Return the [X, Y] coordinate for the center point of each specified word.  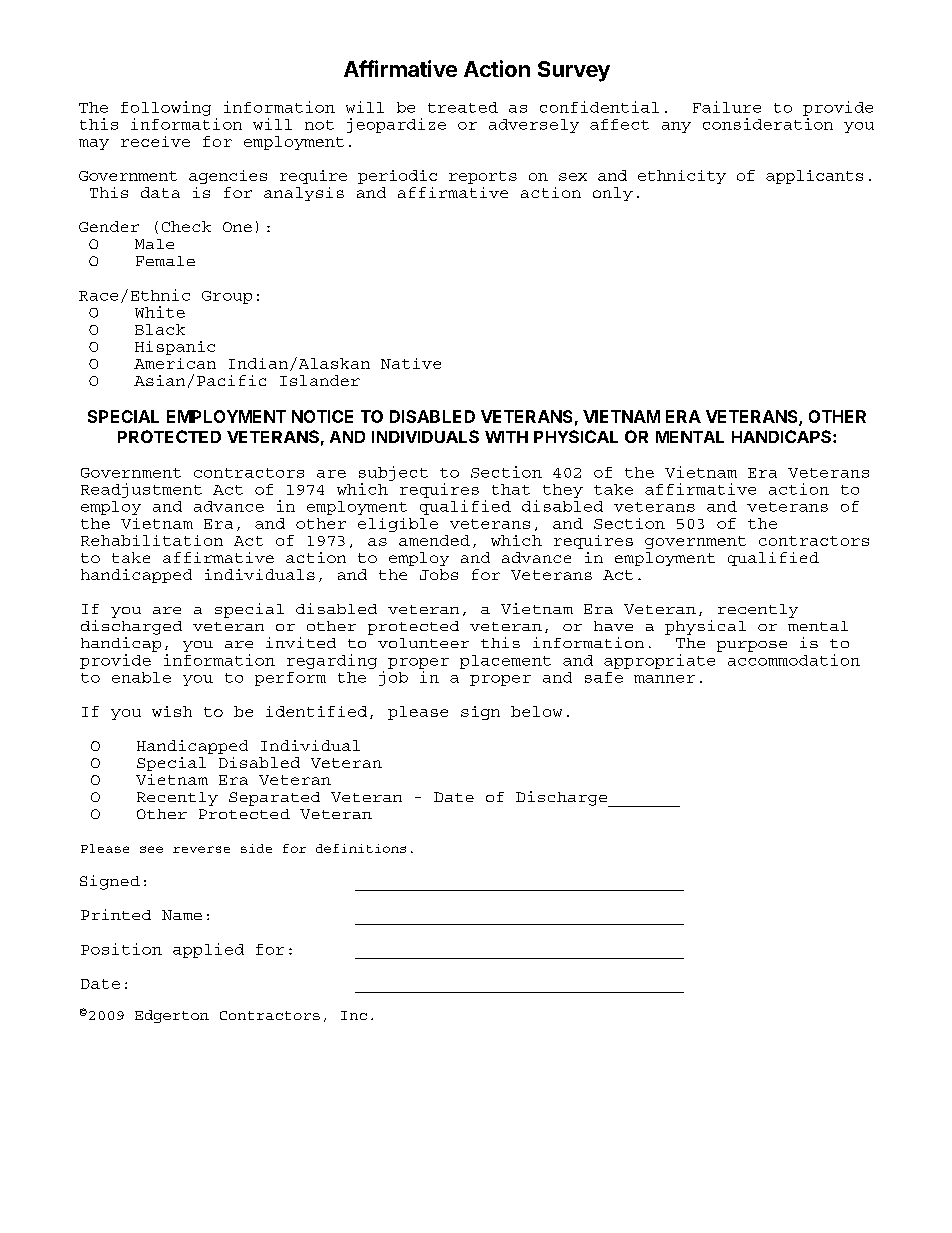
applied [208, 950]
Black [160, 329]
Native [411, 363]
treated [463, 107]
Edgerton [172, 1016]
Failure [727, 107]
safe [604, 677]
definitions [361, 848]
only [613, 194]
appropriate [659, 661]
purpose [752, 646]
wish [172, 711]
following [166, 108]
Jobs [439, 574]
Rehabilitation [152, 540]
